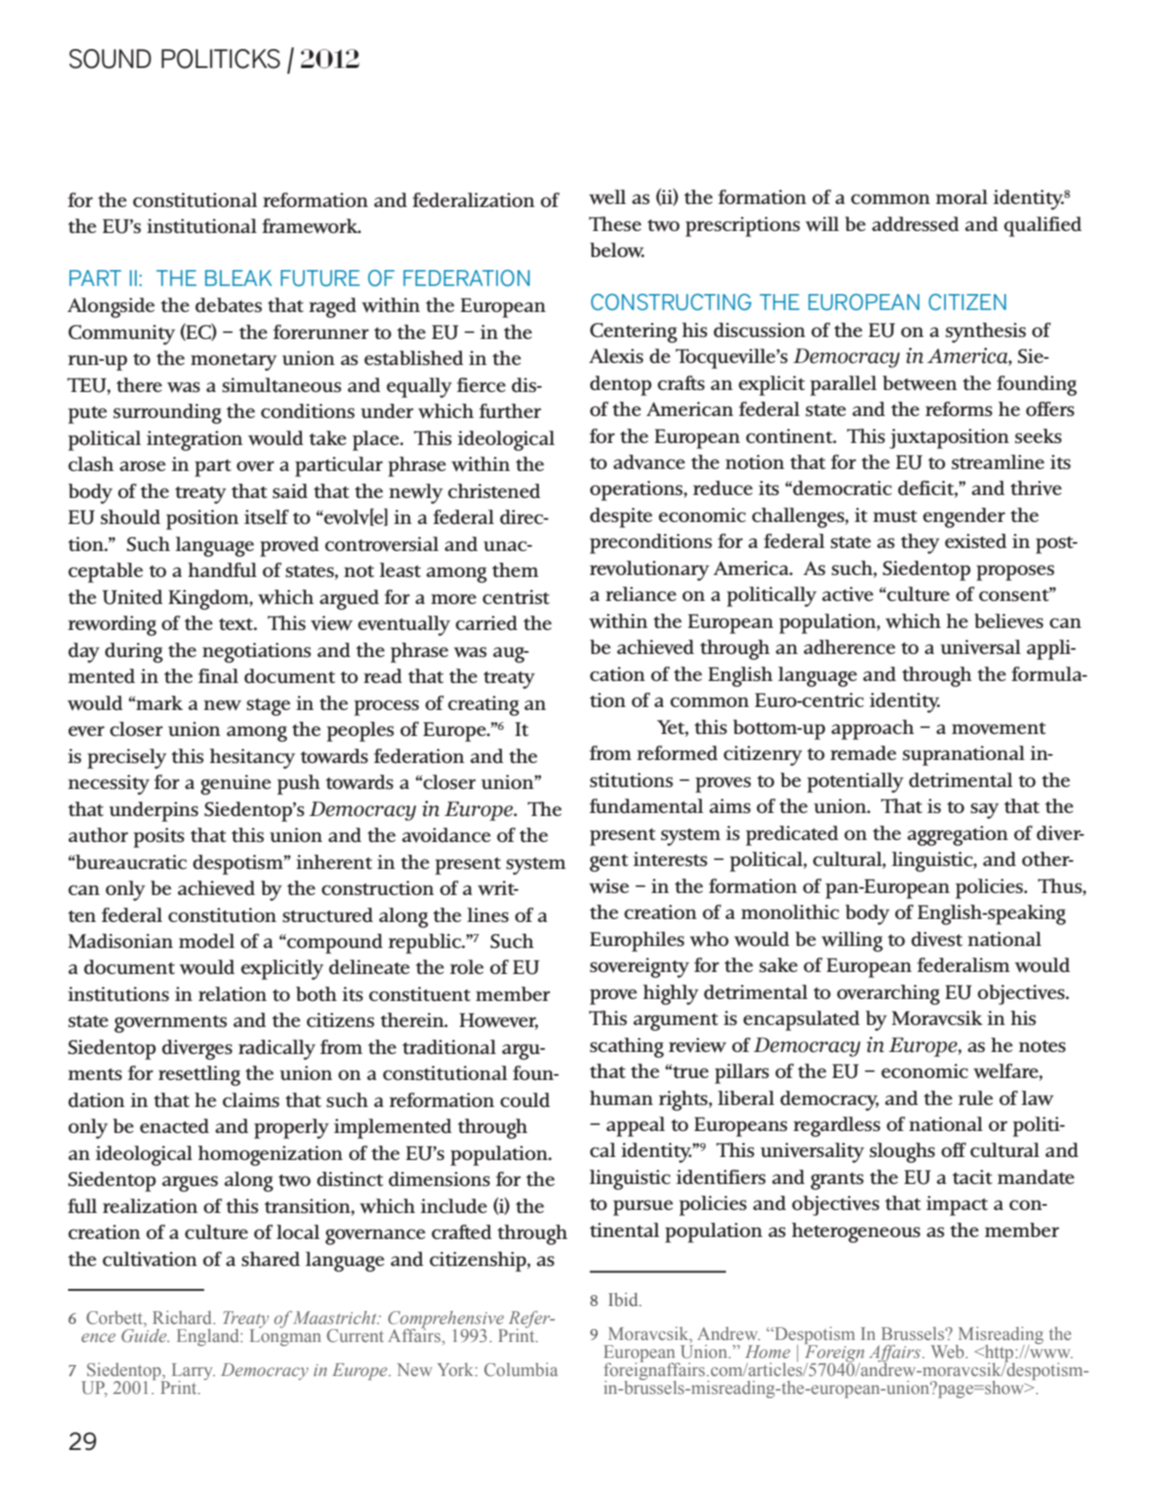 The height and width of the page is (1498, 1157). Describe the element at coordinates (143, 466) in the page. I see `arose` at that location.
